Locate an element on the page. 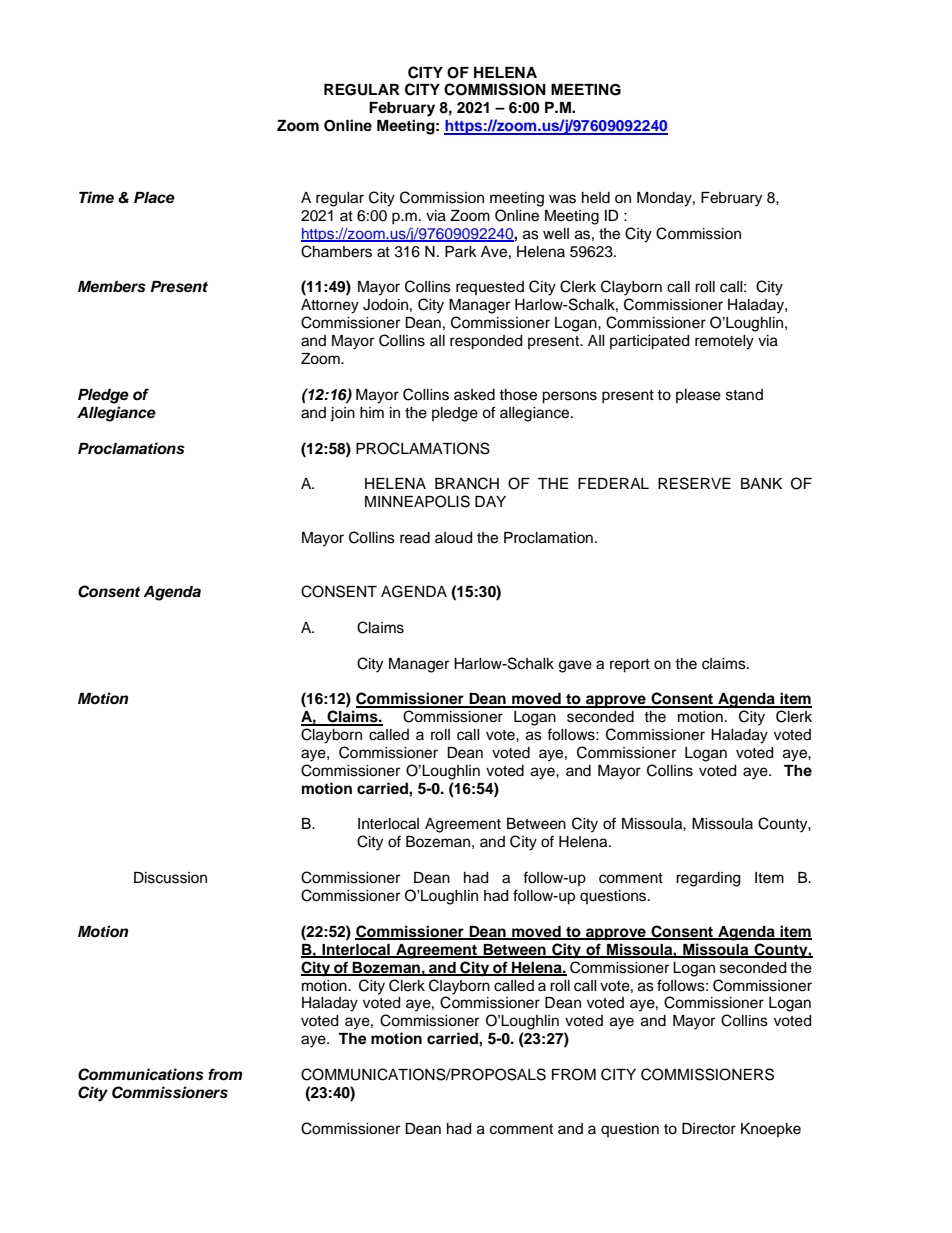  Place is located at coordinates (154, 198).
